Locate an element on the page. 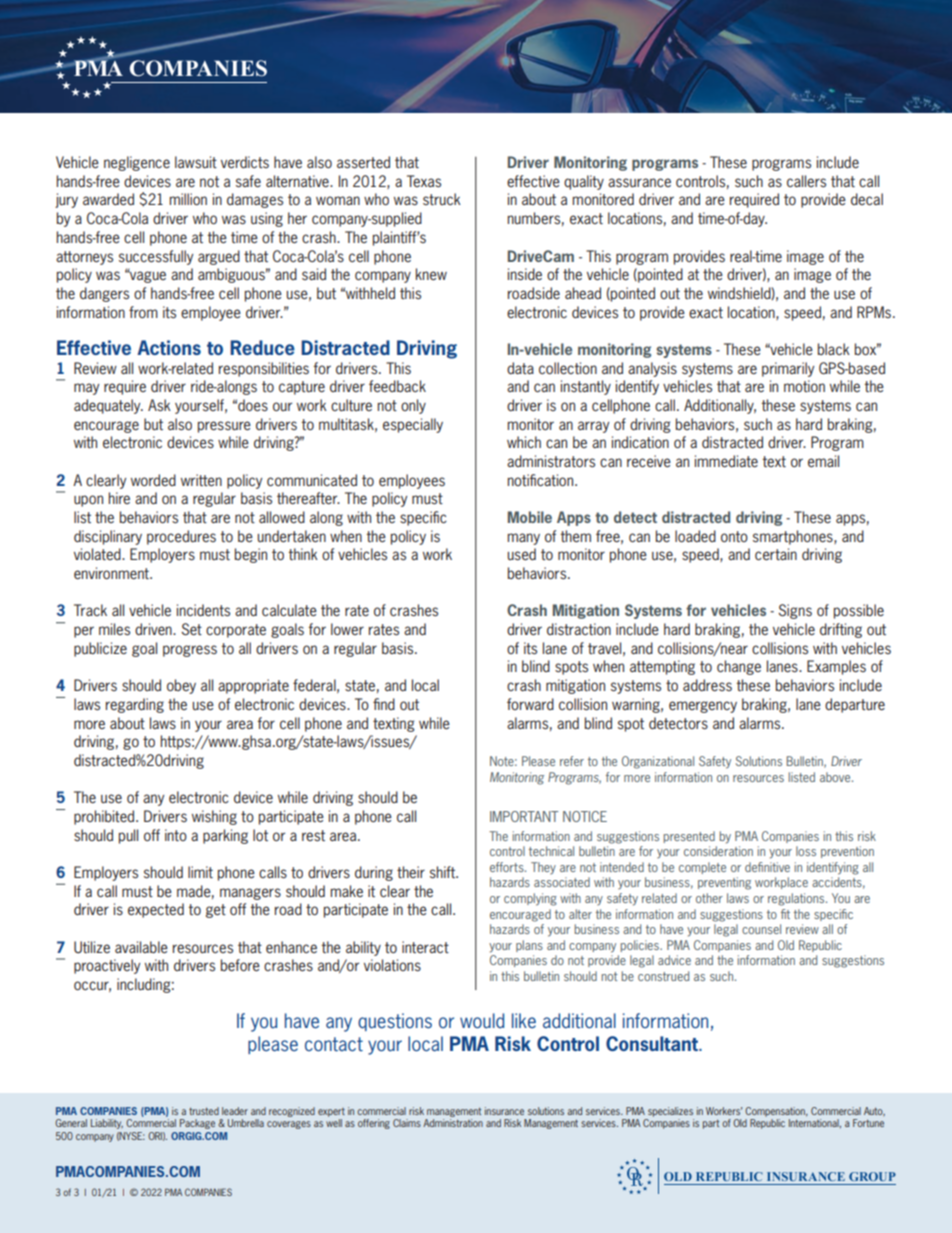  Mobile is located at coordinates (530, 517).
